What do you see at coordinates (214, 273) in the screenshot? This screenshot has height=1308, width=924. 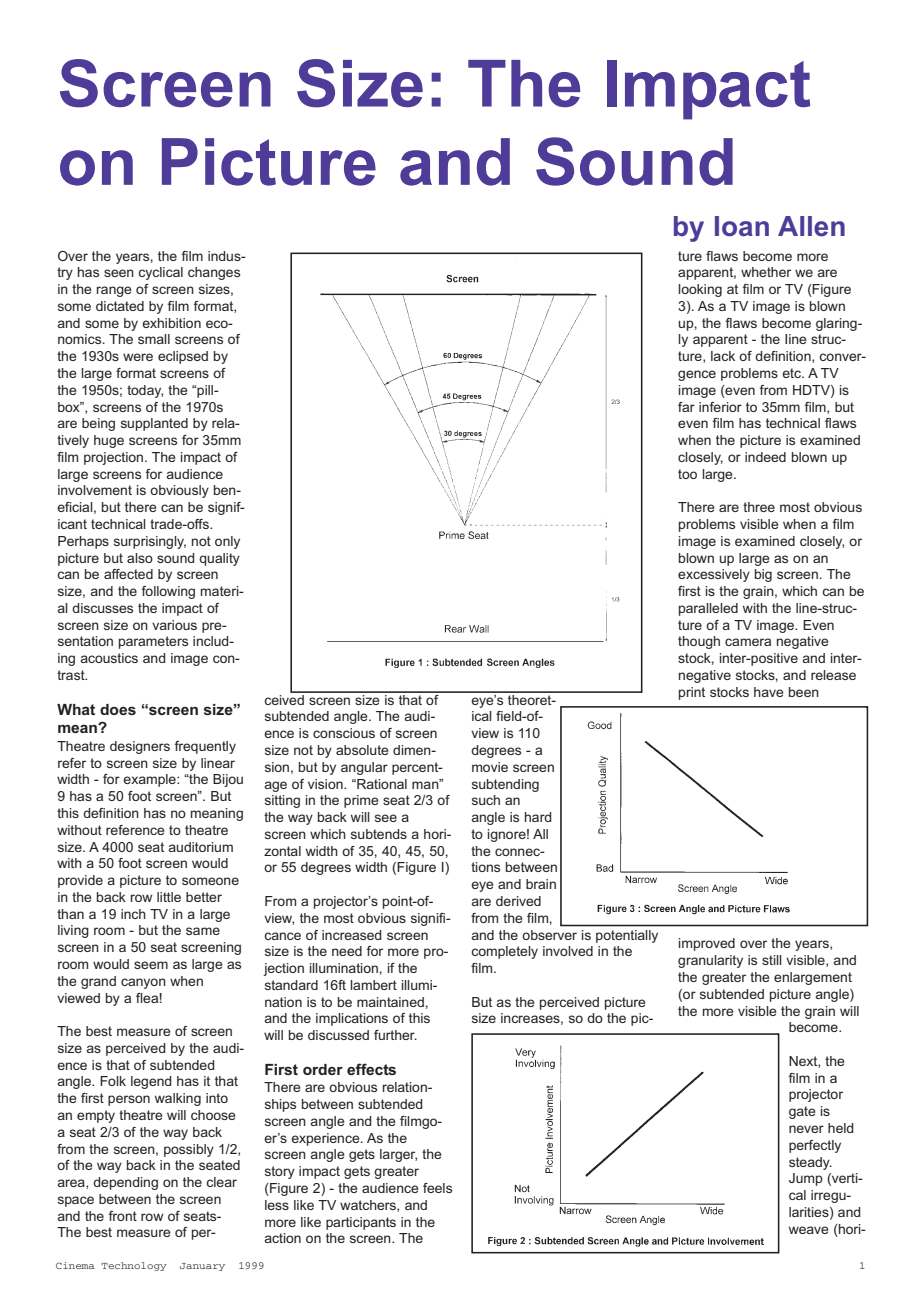 I see `changes` at bounding box center [214, 273].
